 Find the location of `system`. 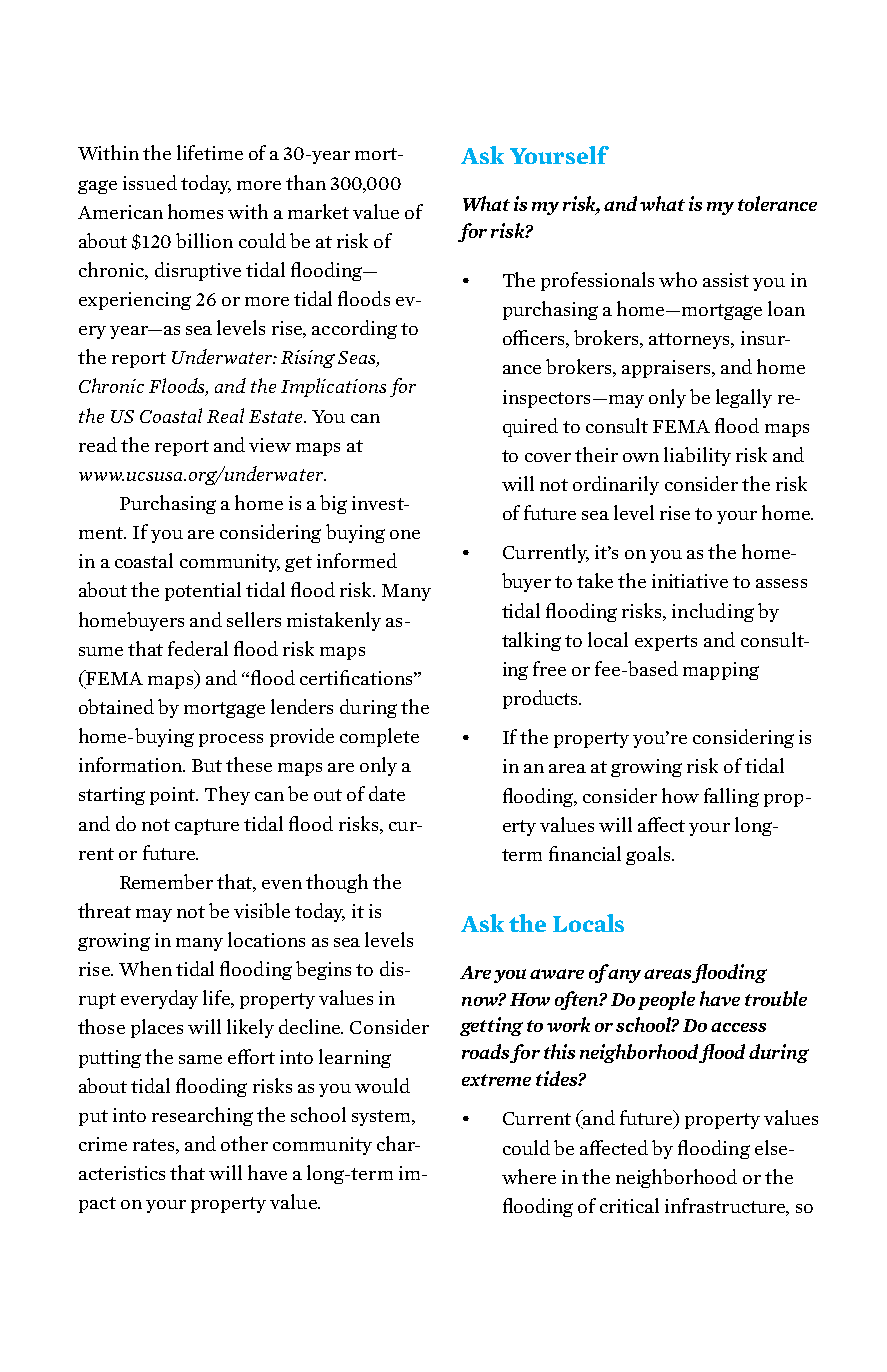

system is located at coordinates (382, 1118).
